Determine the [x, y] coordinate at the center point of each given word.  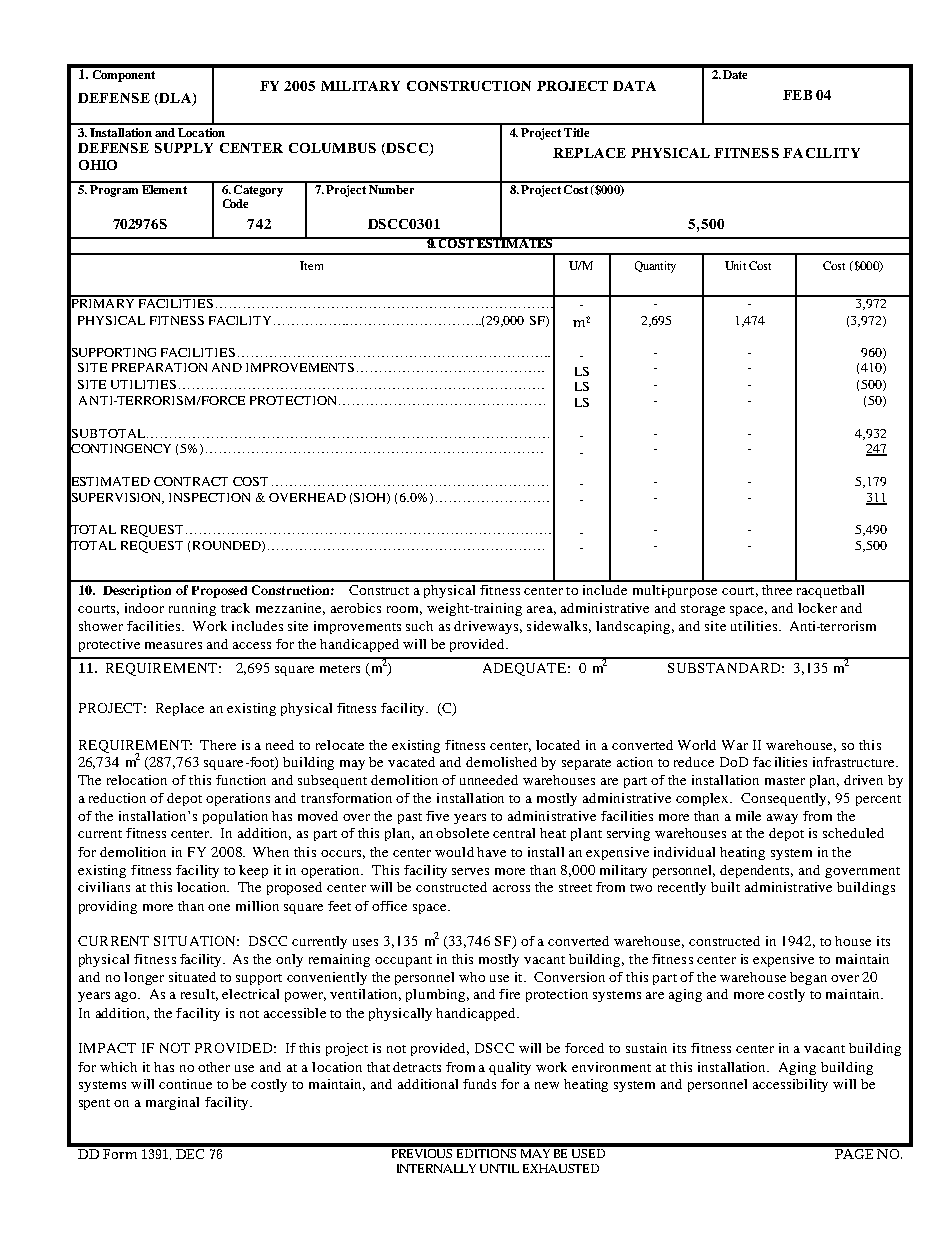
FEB [797, 95]
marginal [172, 1103]
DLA [175, 99]
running [192, 609]
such [419, 626]
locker [817, 608]
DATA [634, 86]
